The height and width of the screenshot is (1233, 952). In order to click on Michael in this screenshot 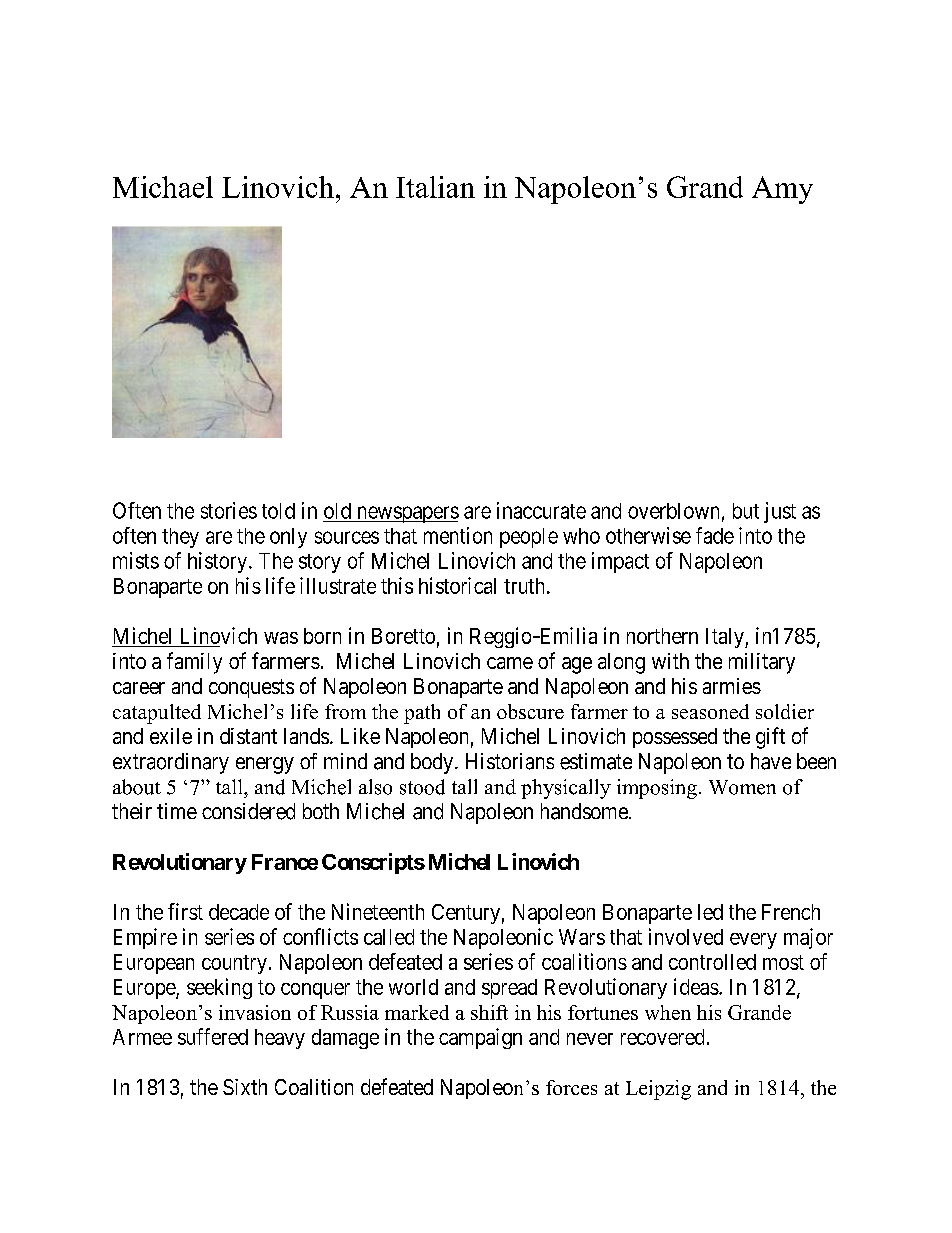, I will do `click(163, 187)`.
